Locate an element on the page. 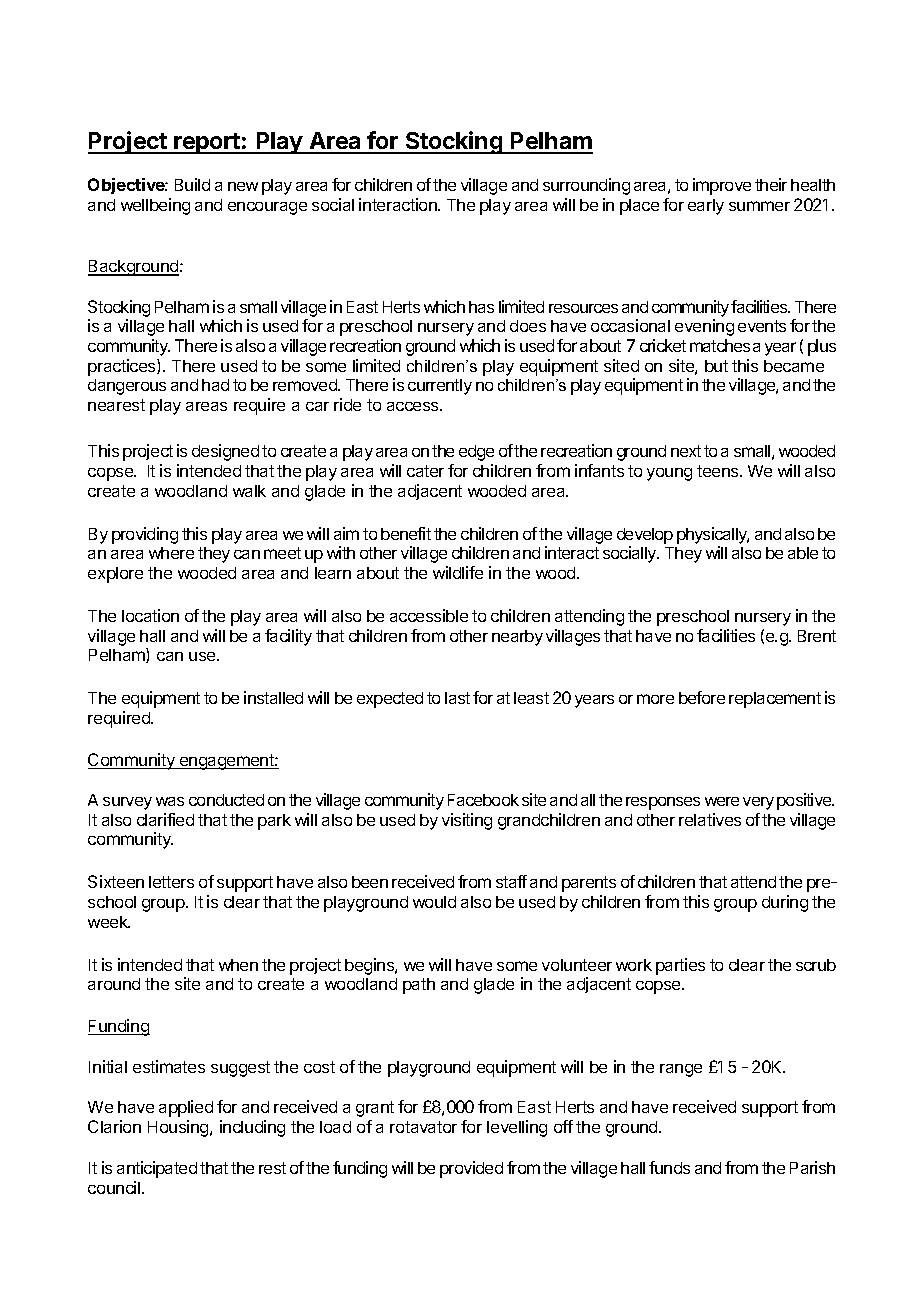 The image size is (924, 1308). surrounding is located at coordinates (586, 186).
